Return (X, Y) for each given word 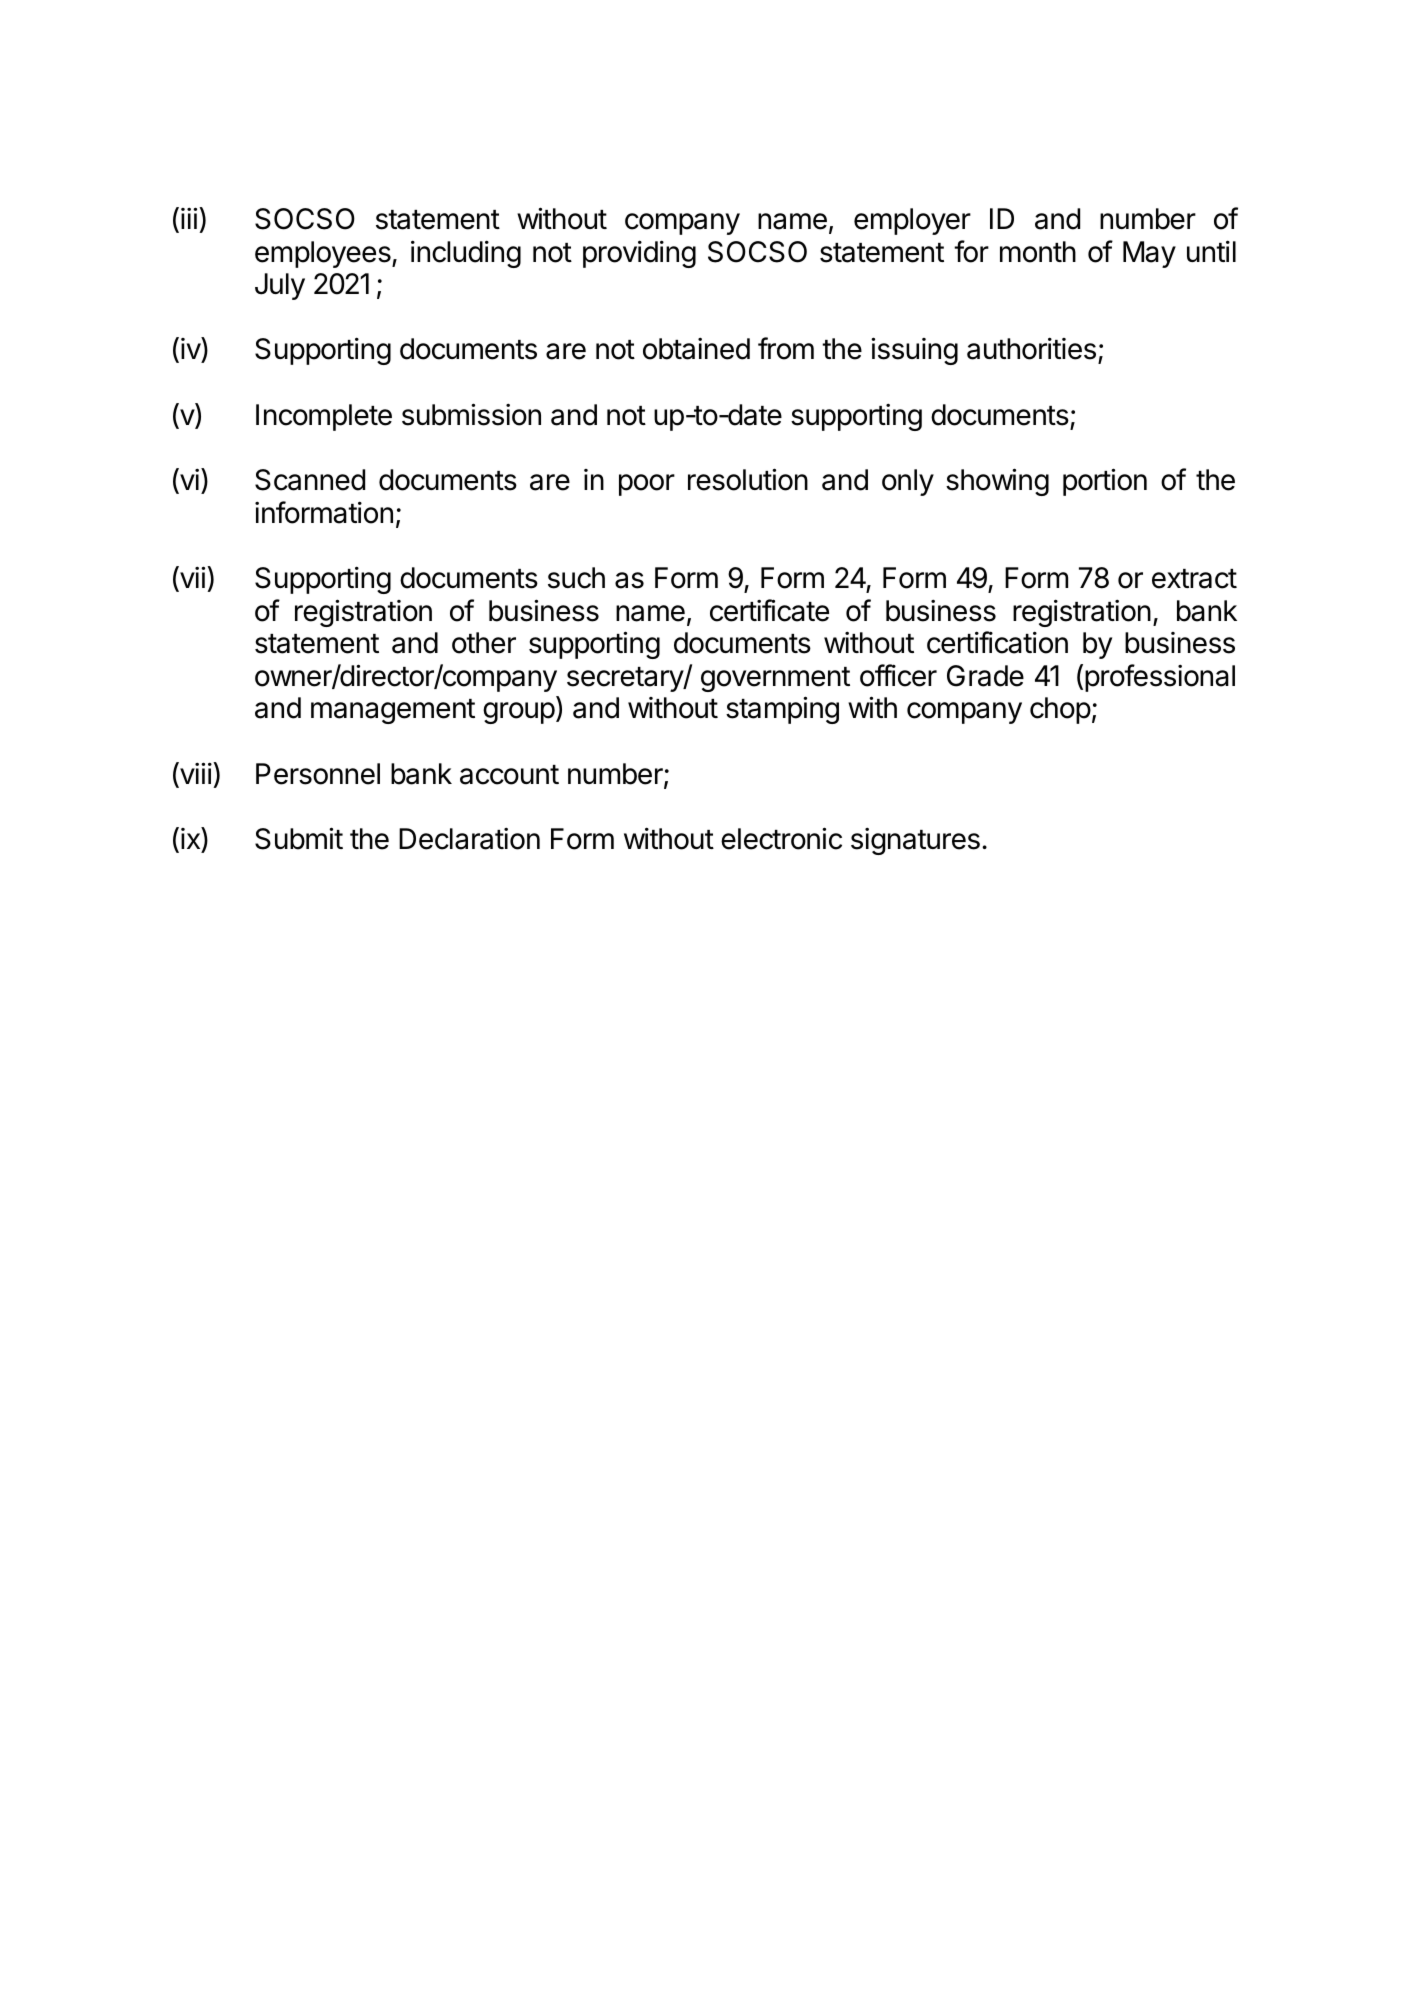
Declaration (469, 839)
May (1149, 254)
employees (324, 254)
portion (1105, 482)
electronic (781, 838)
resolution (748, 479)
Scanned (310, 480)
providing (639, 254)
